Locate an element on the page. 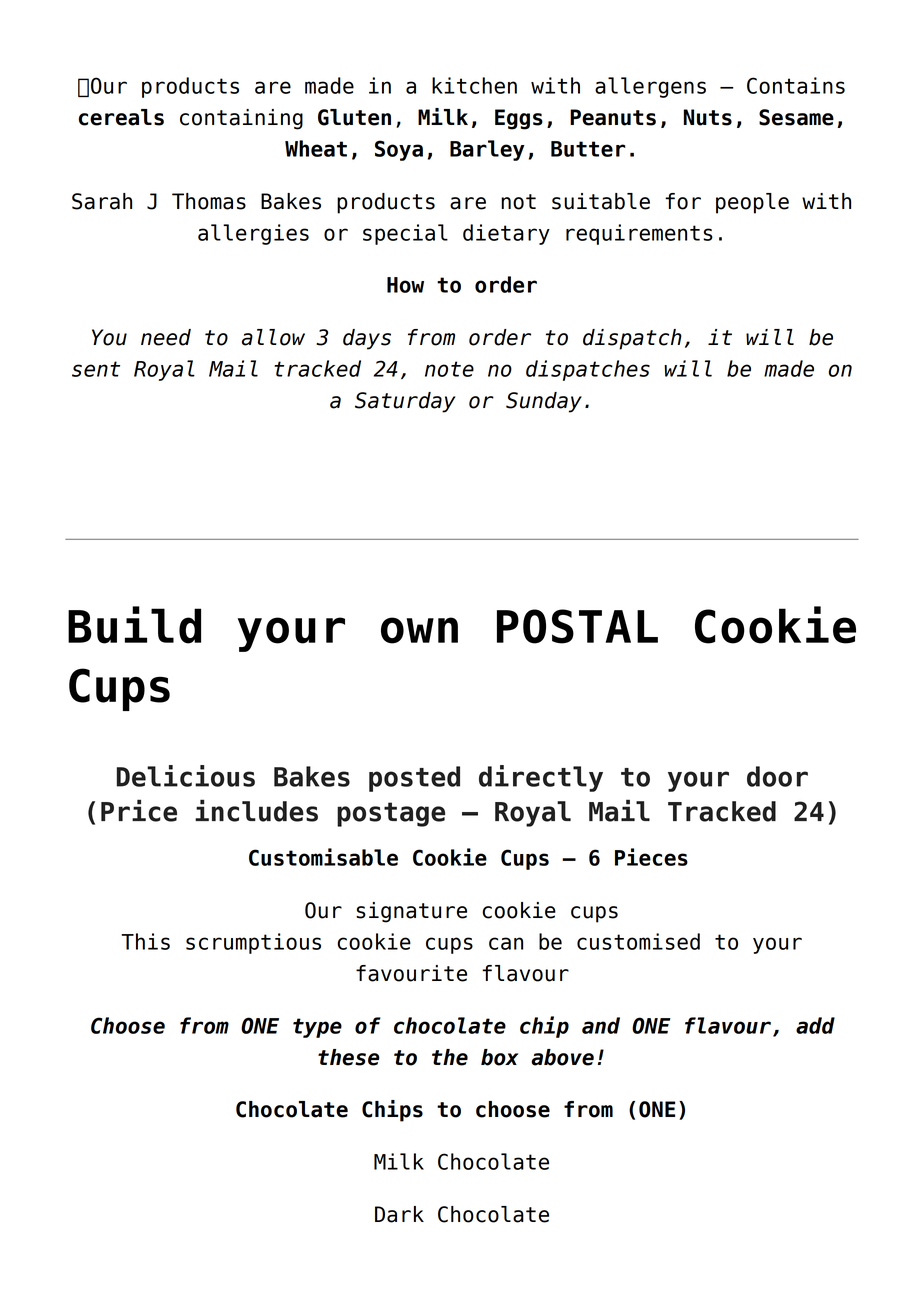 The width and height of the page is (924, 1308). own is located at coordinates (419, 630).
